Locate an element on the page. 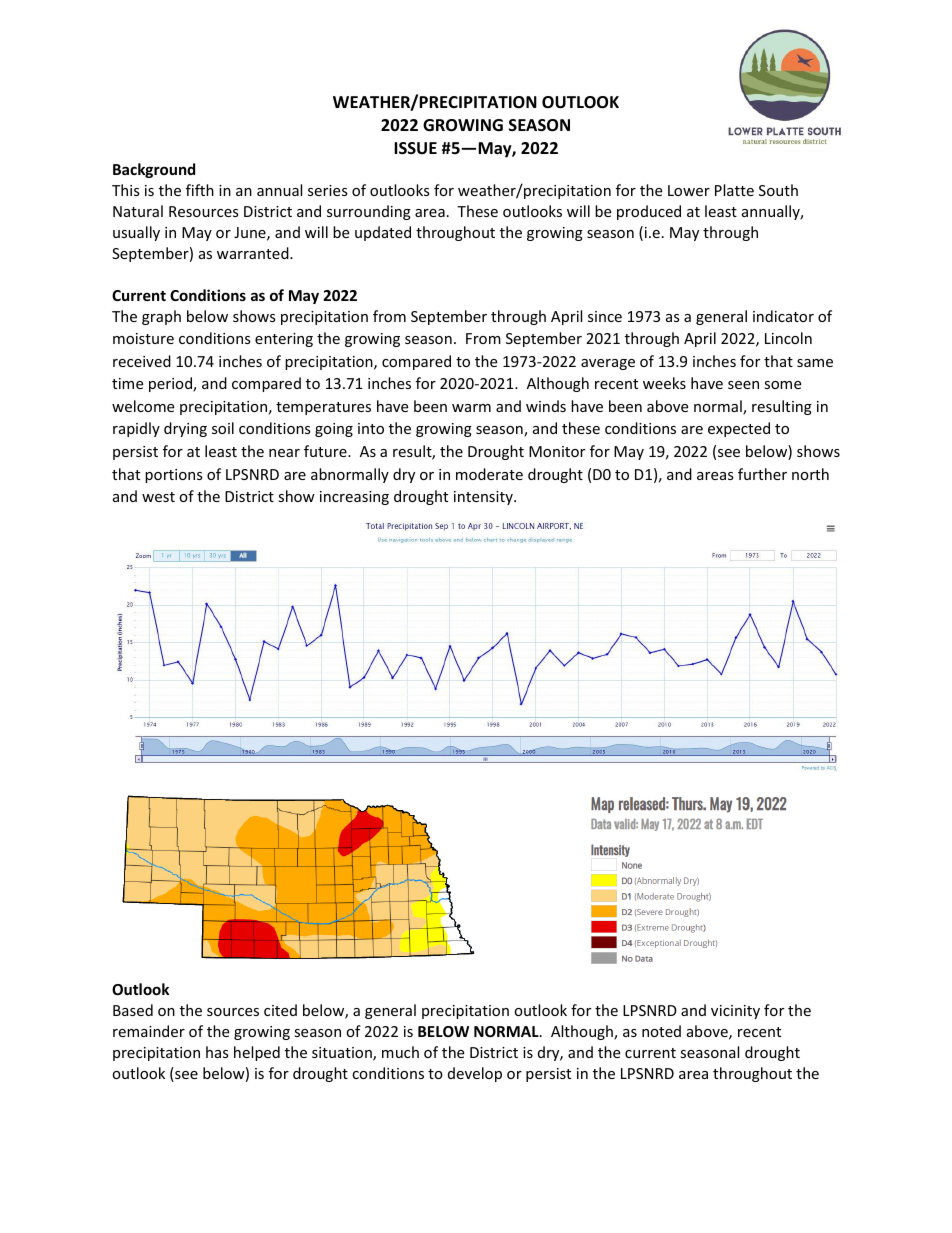 The width and height of the page is (952, 1233). develop is located at coordinates (475, 1074).
